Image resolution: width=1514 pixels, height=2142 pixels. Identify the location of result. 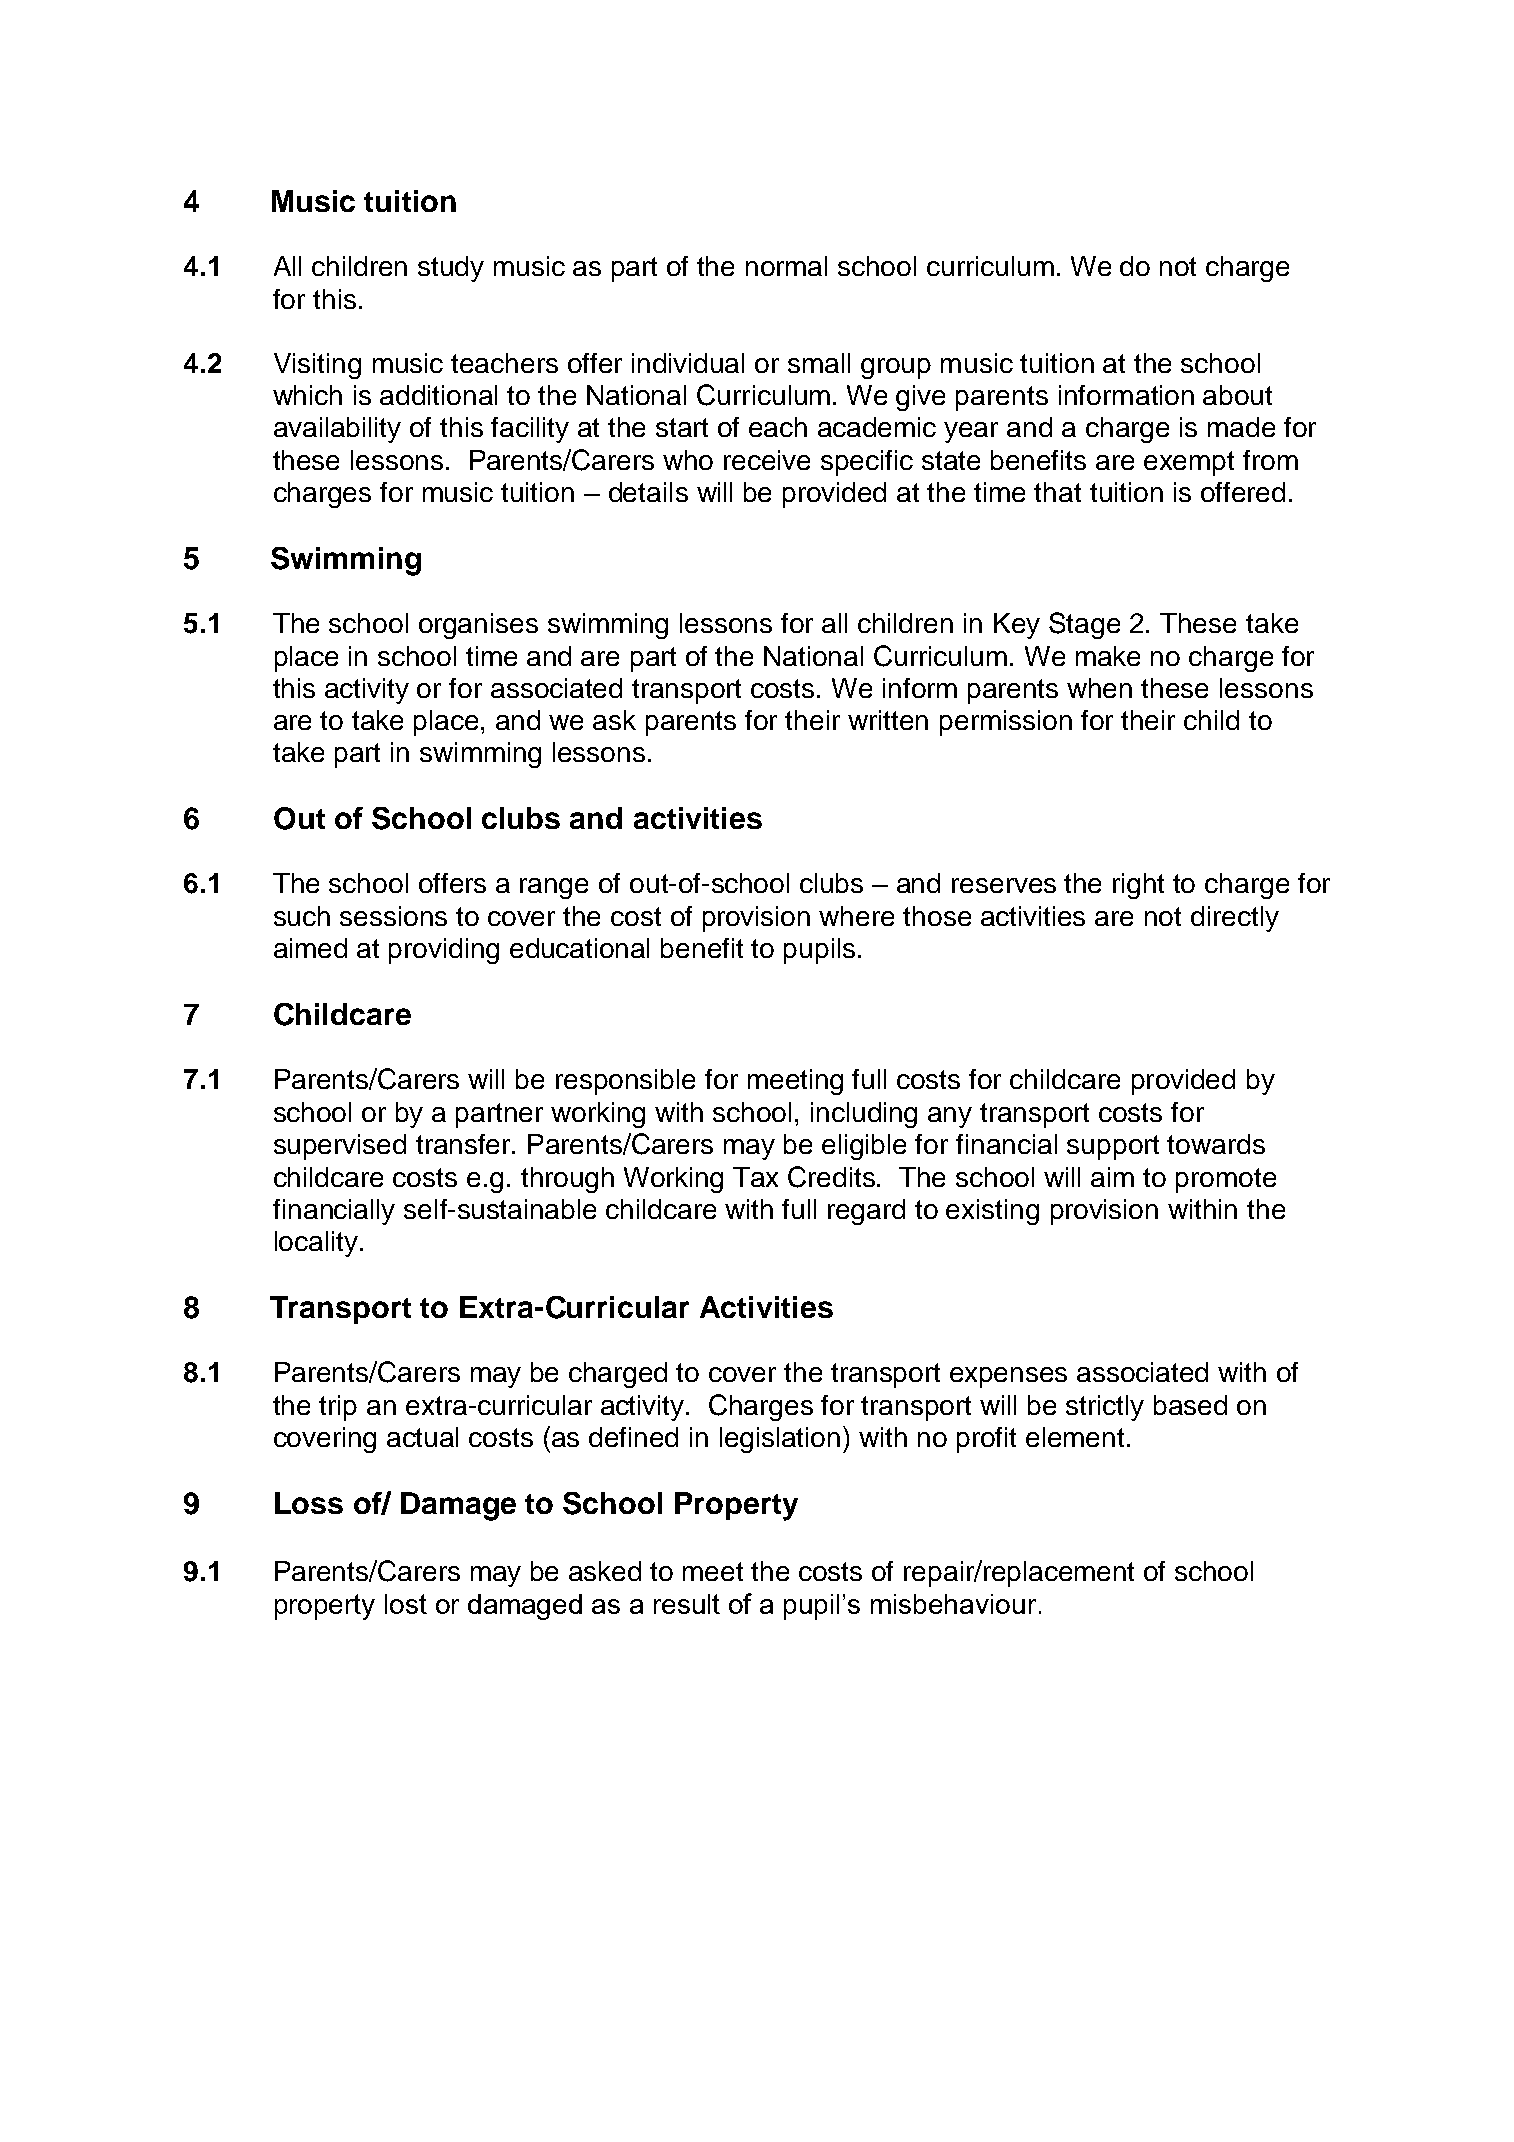
(687, 1604).
